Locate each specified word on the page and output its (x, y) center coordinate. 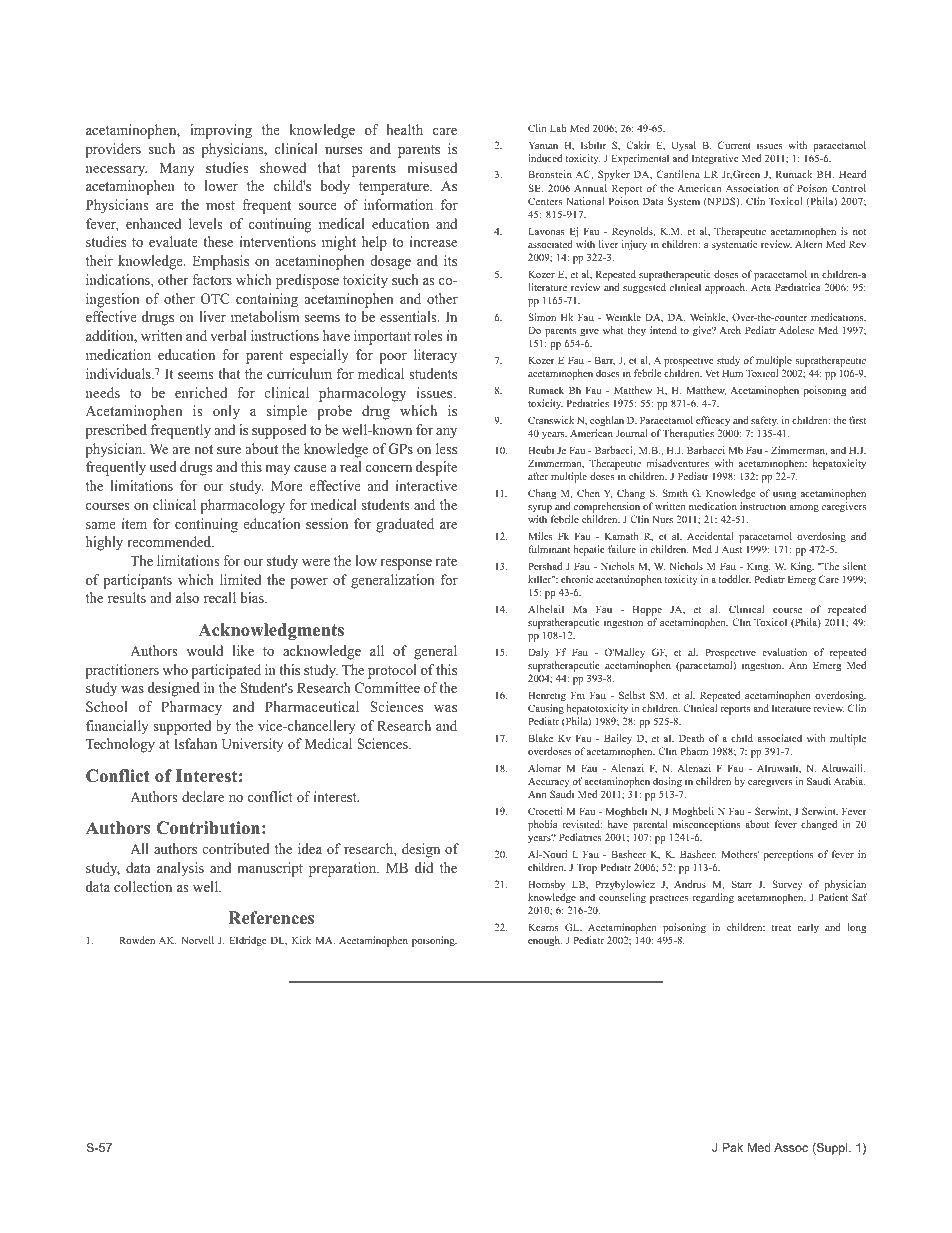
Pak (732, 1147)
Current (734, 145)
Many (177, 169)
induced (545, 158)
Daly (538, 653)
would (205, 650)
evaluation (784, 652)
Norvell (197, 940)
